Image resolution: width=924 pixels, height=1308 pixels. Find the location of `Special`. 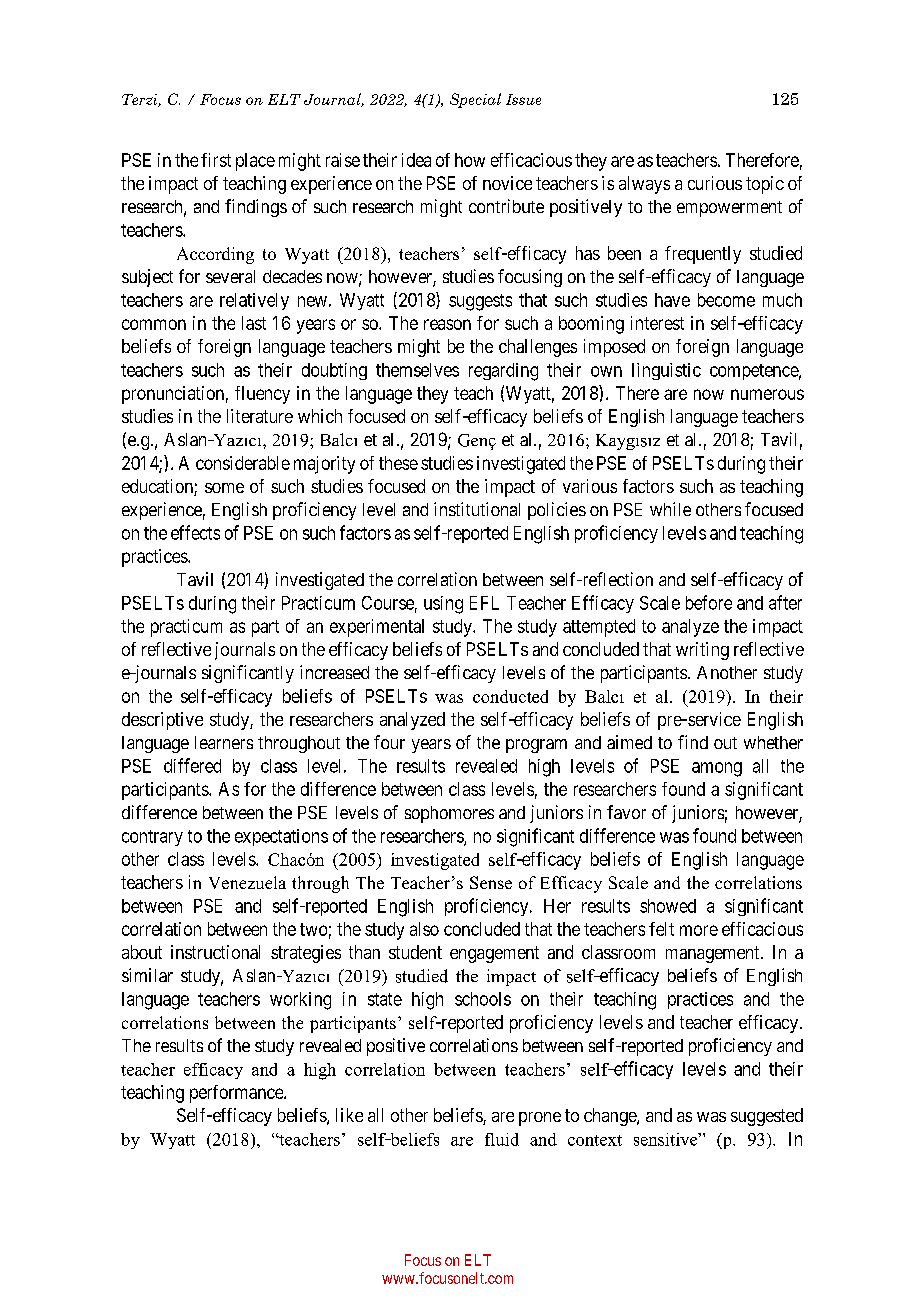

Special is located at coordinates (475, 100).
